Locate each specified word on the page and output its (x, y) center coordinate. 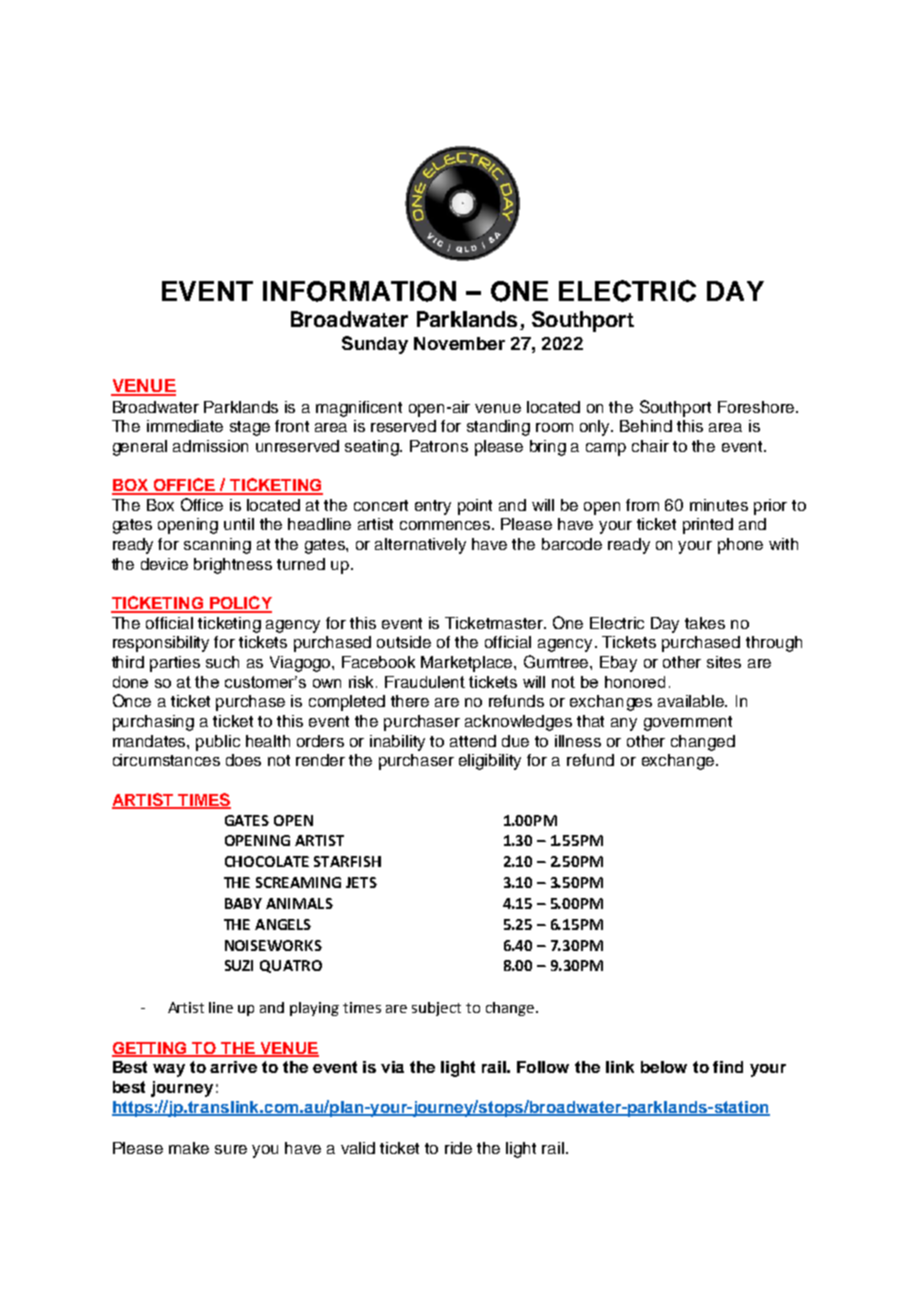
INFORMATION (359, 291)
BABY (243, 903)
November (459, 343)
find (728, 1067)
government (688, 723)
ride (458, 1148)
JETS (361, 882)
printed (708, 526)
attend (473, 741)
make (189, 1148)
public (218, 743)
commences (446, 525)
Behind (646, 426)
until (239, 524)
